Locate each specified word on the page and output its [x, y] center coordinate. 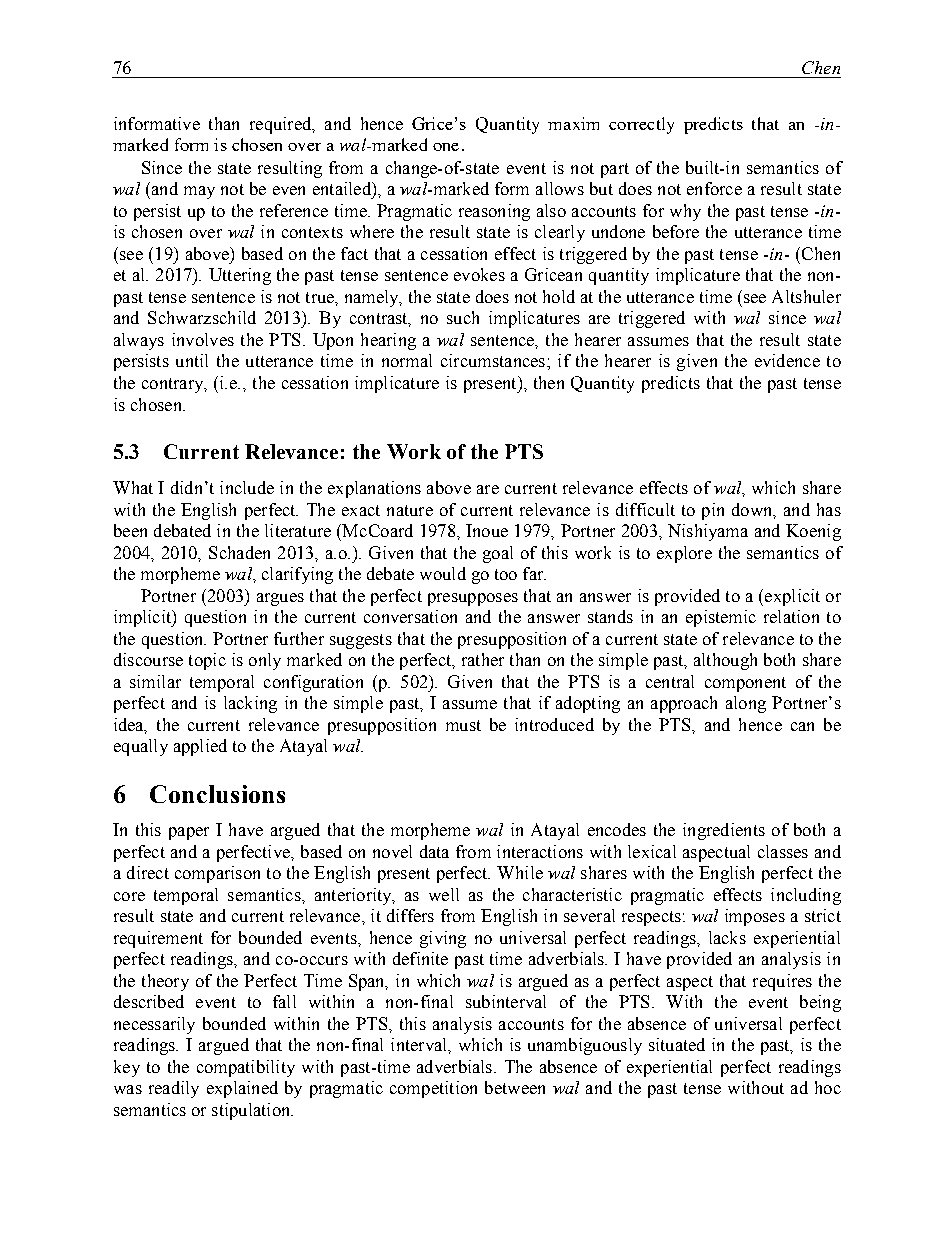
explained [242, 1089]
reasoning [494, 212]
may [199, 192]
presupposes [473, 599]
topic [207, 661]
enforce [714, 188]
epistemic [721, 618]
